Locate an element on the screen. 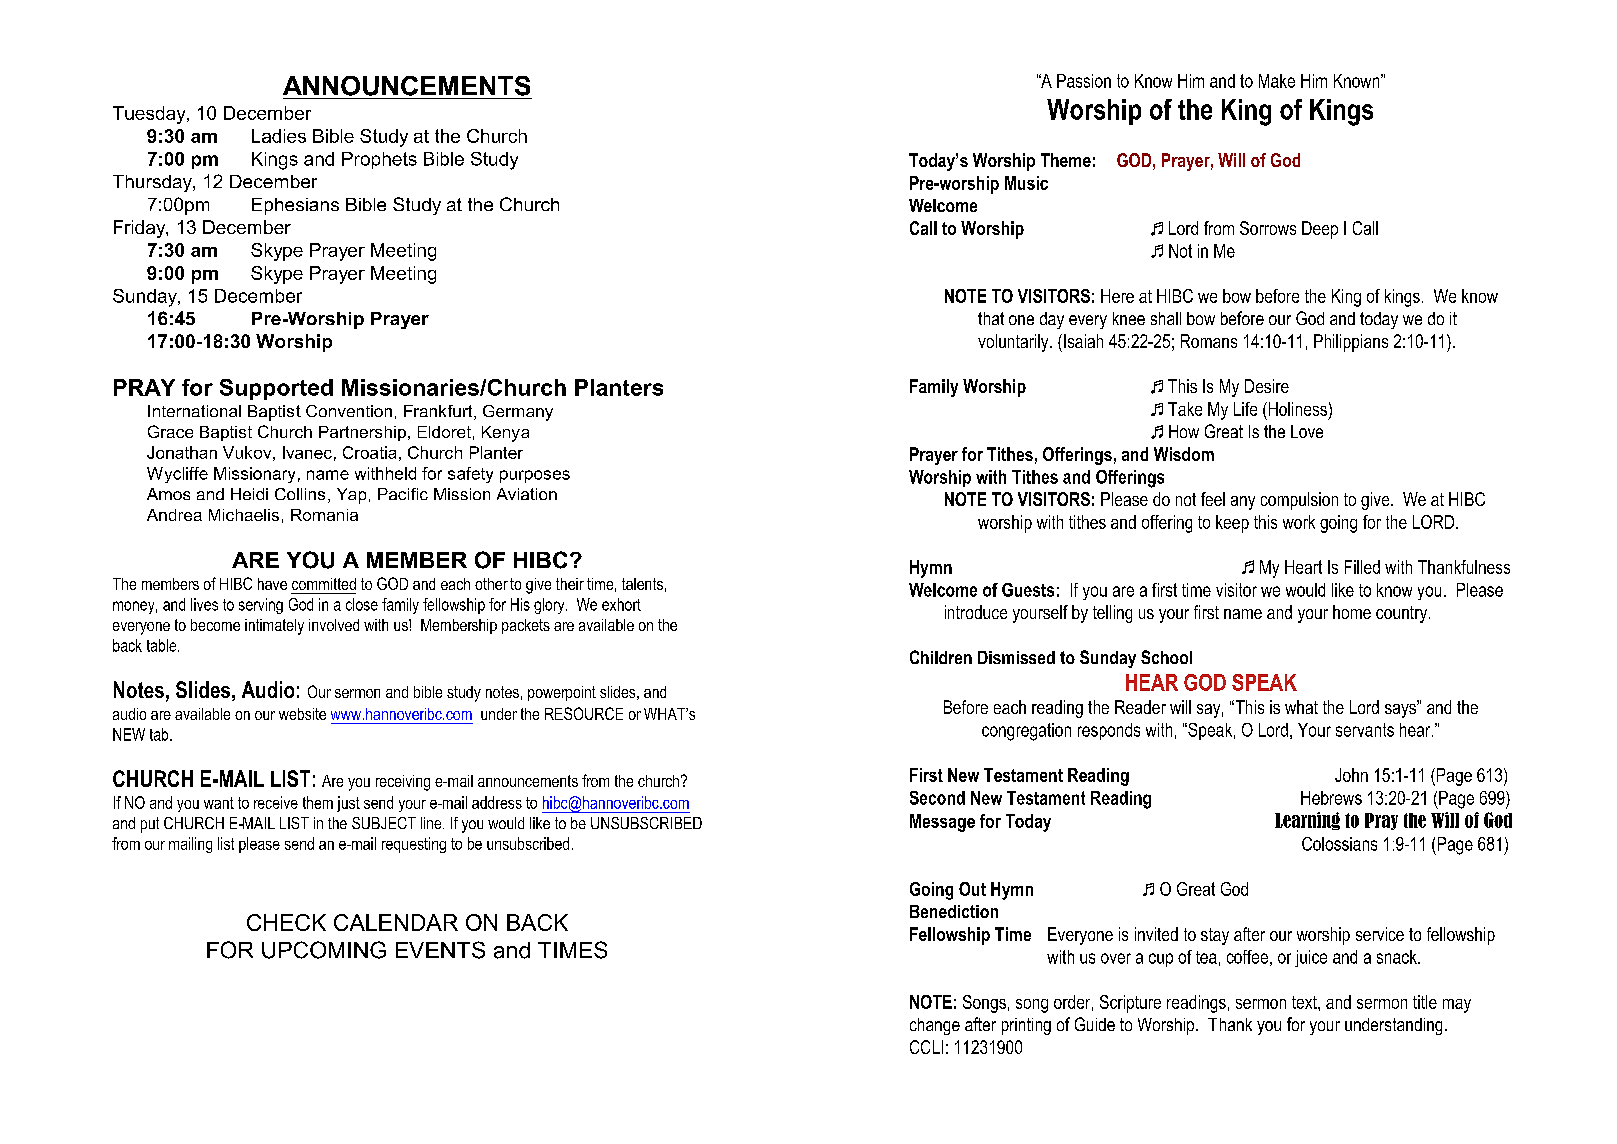 This screenshot has height=1144, width=1617. Make is located at coordinates (1277, 81).
